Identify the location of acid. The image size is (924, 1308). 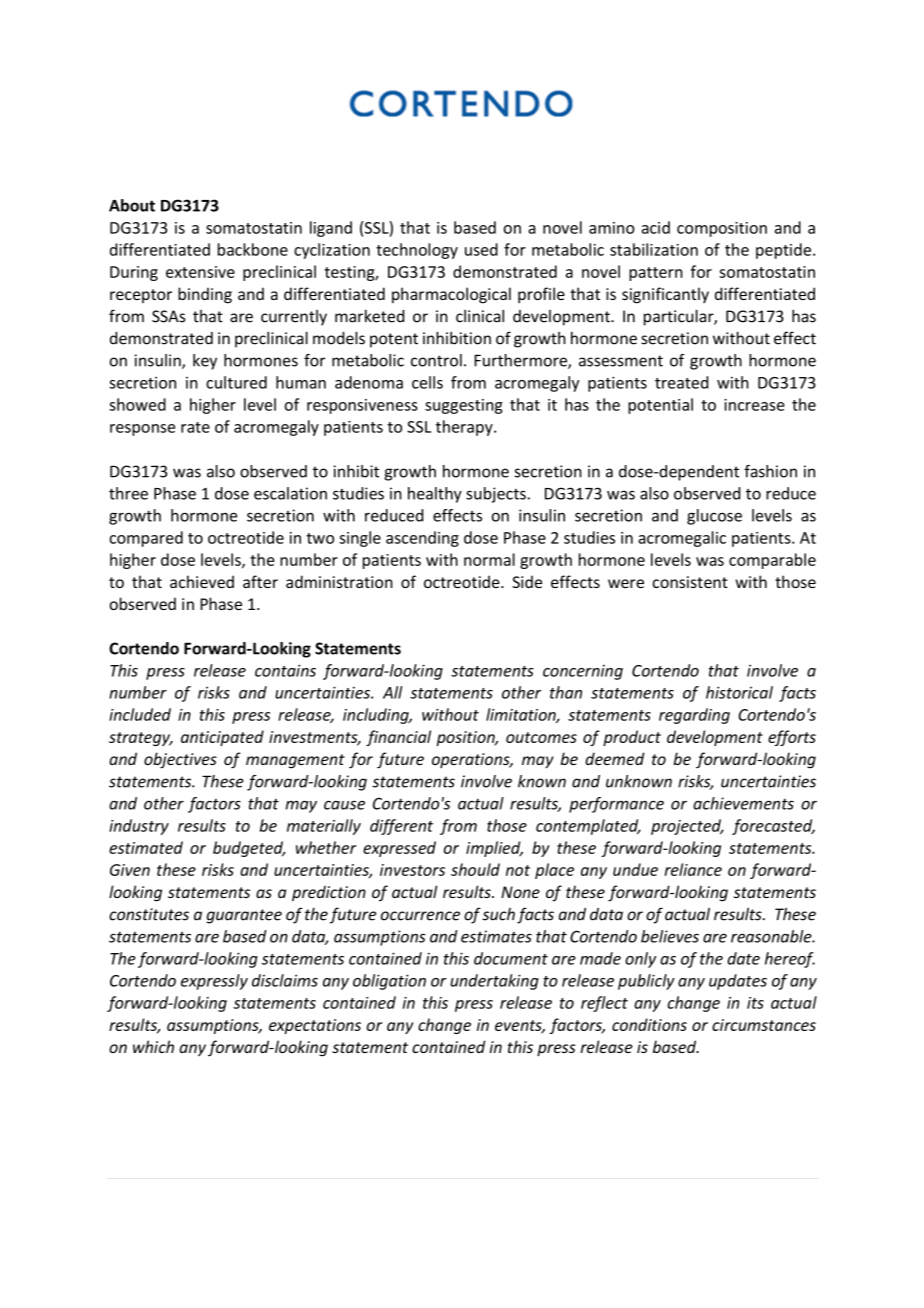
(656, 227).
